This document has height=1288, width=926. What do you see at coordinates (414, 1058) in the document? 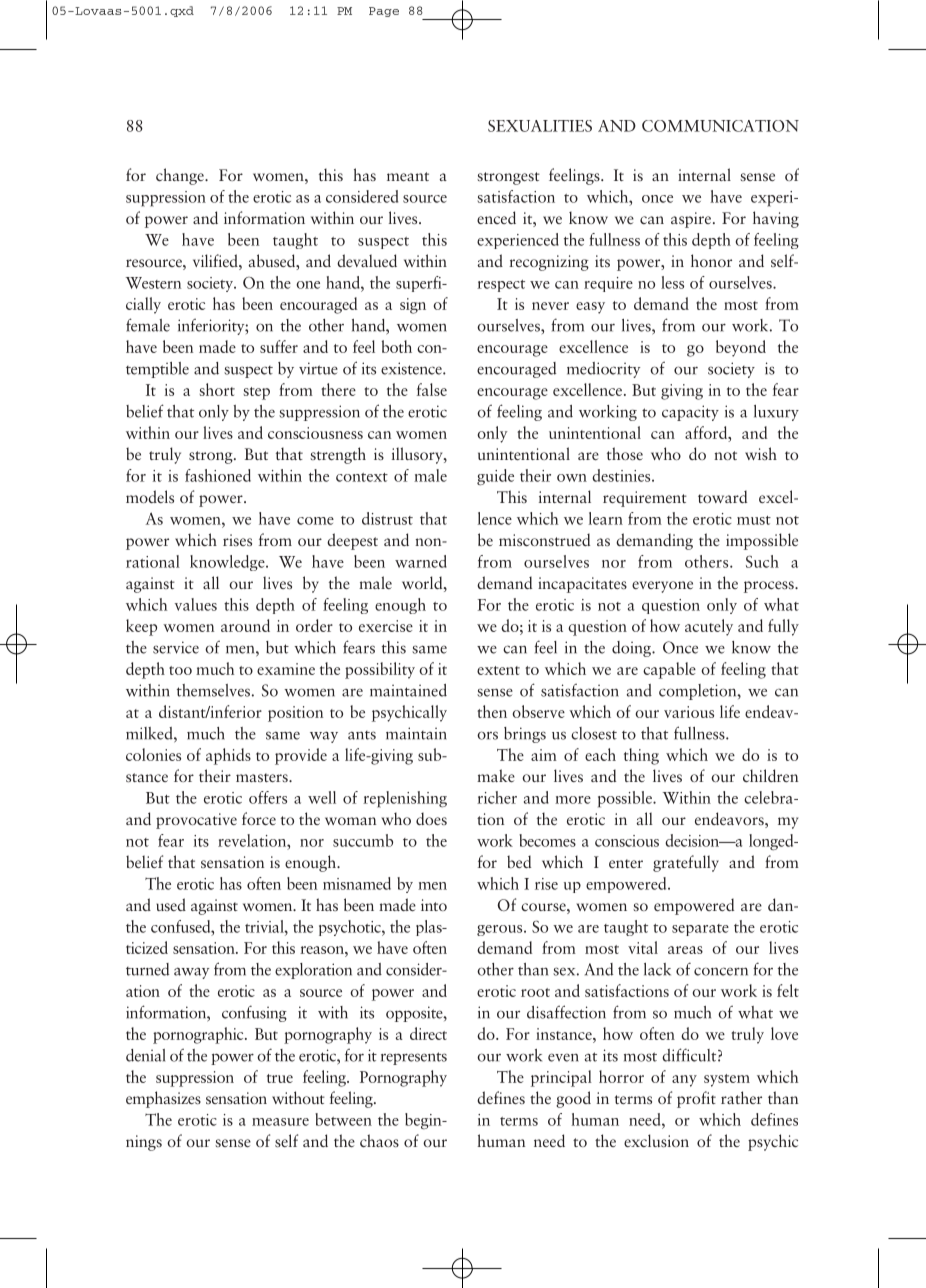
I see `represents` at bounding box center [414, 1058].
